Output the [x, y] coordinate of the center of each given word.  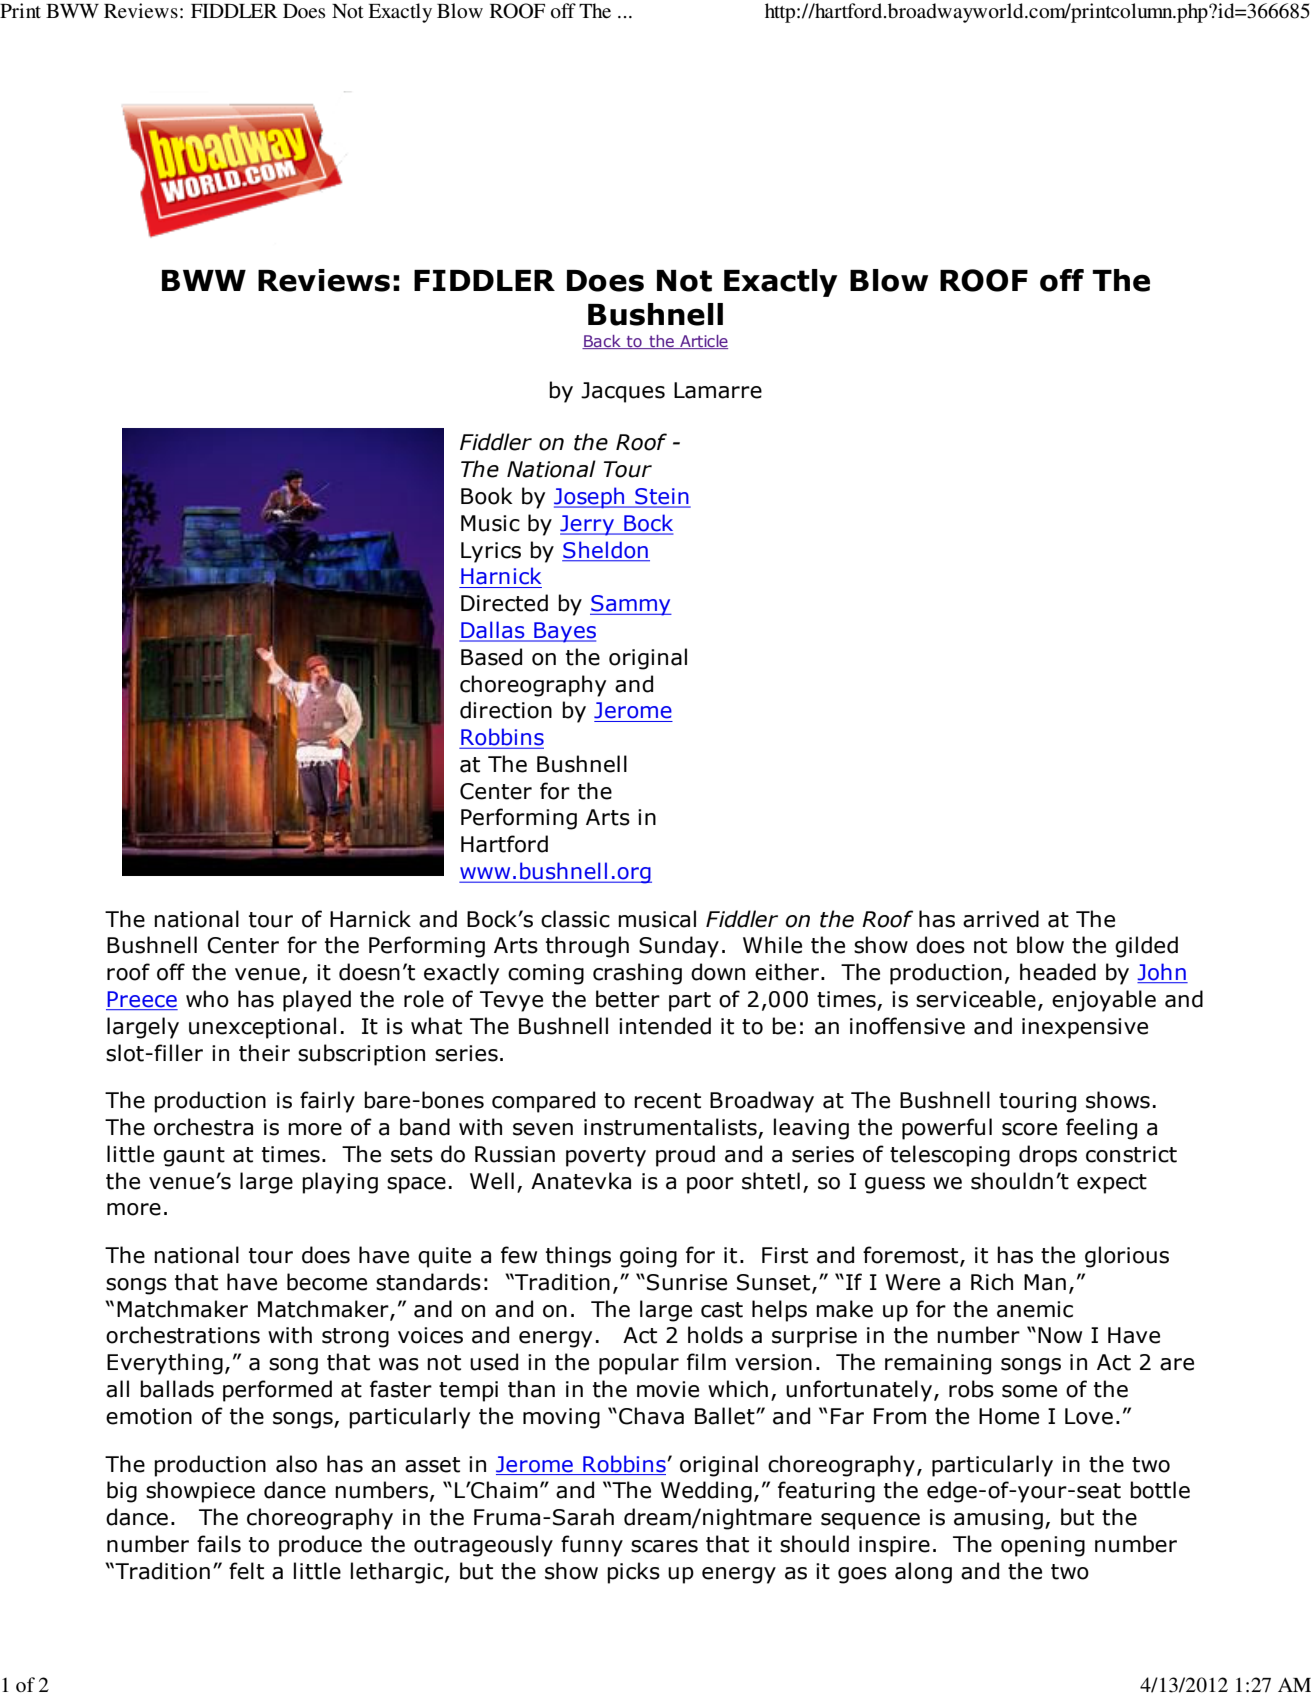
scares [664, 1546]
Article [703, 342]
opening [1043, 1546]
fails [219, 1544]
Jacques [623, 392]
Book [487, 496]
